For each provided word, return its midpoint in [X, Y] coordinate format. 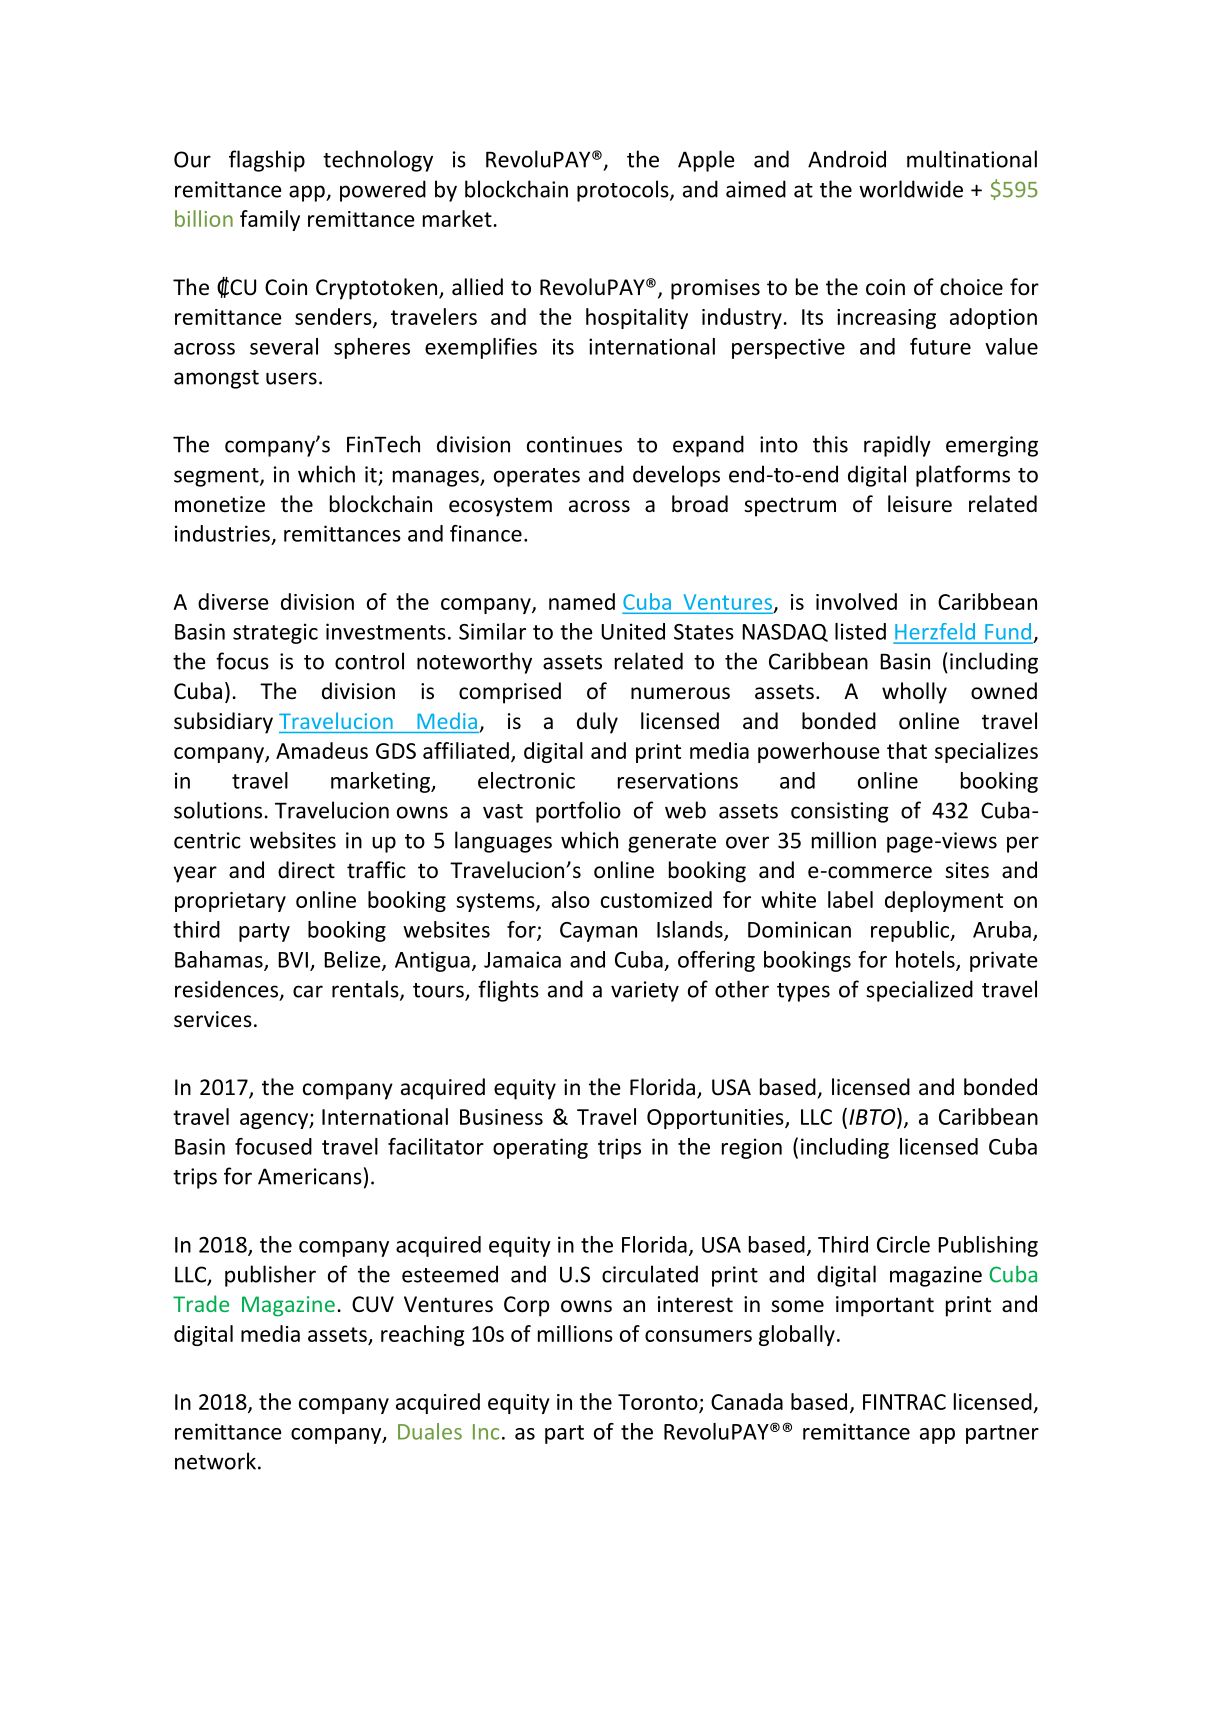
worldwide [911, 189]
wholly [914, 693]
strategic [275, 633]
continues [574, 444]
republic [911, 931]
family [270, 220]
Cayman [598, 932]
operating [540, 1148]
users [291, 378]
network [215, 1461]
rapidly [897, 446]
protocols [624, 191]
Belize [353, 960]
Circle [903, 1244]
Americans [310, 1176]
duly [597, 723]
